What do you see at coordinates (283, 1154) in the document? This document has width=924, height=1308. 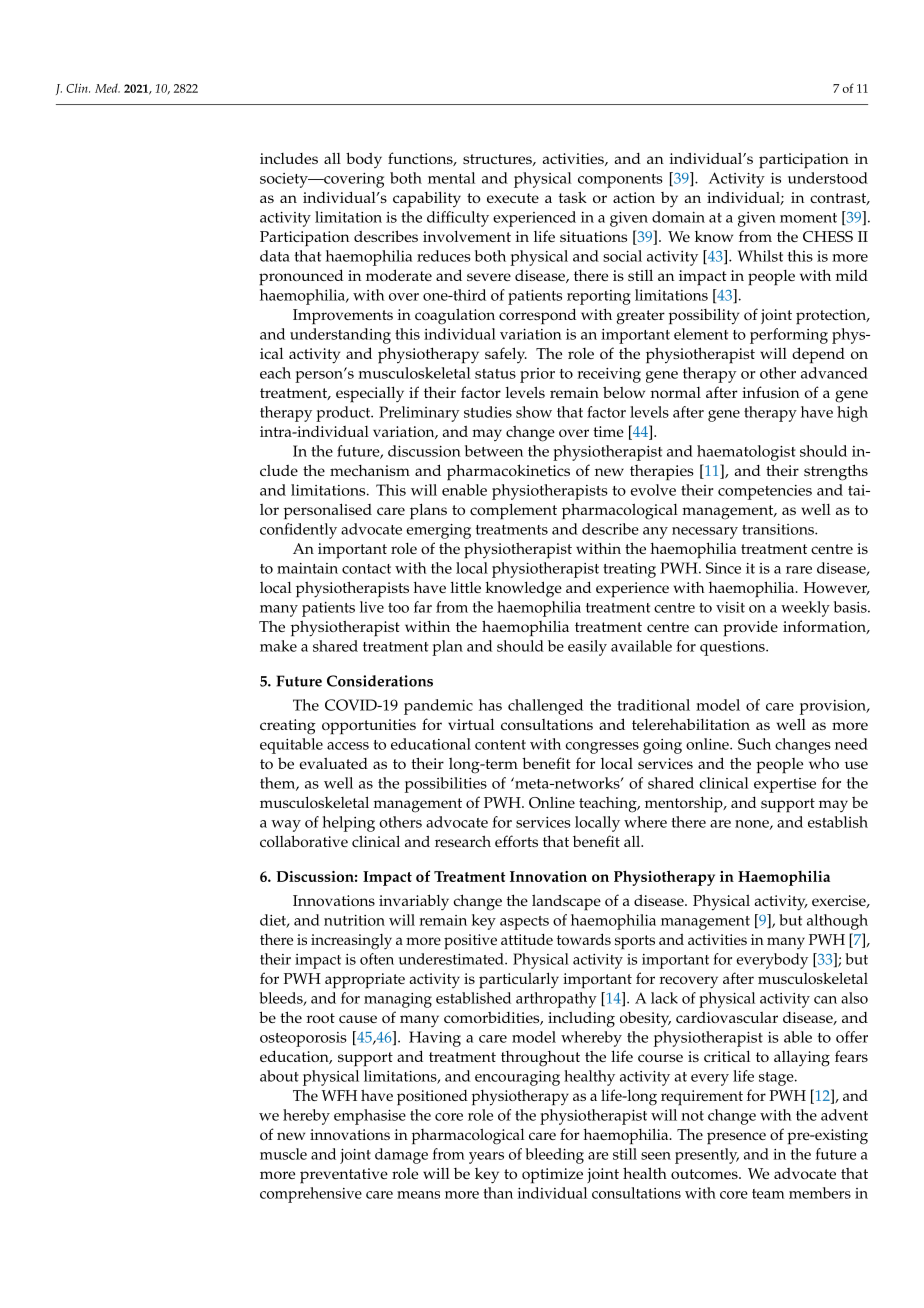 I see `muscle` at bounding box center [283, 1154].
